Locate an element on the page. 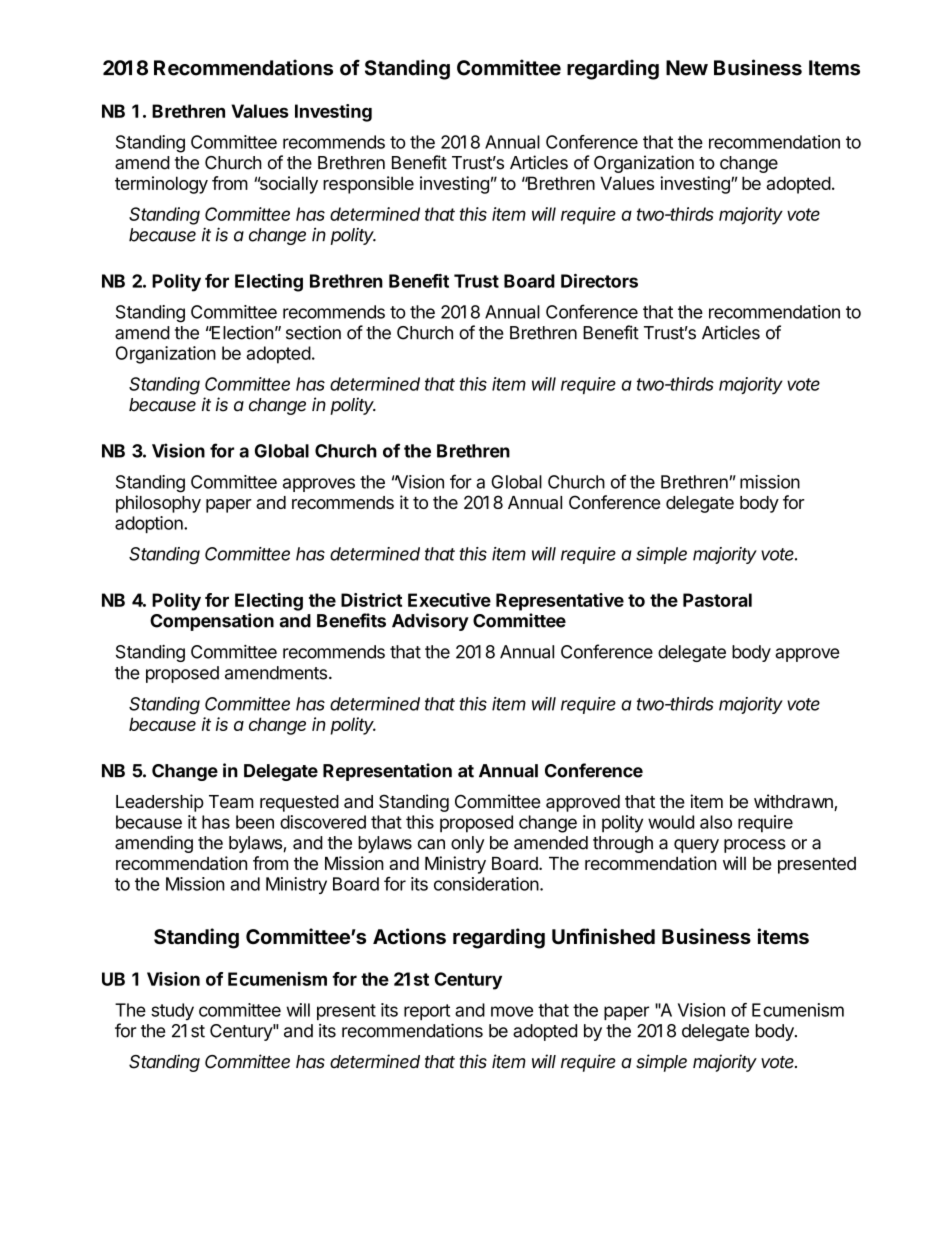  also is located at coordinates (716, 822).
